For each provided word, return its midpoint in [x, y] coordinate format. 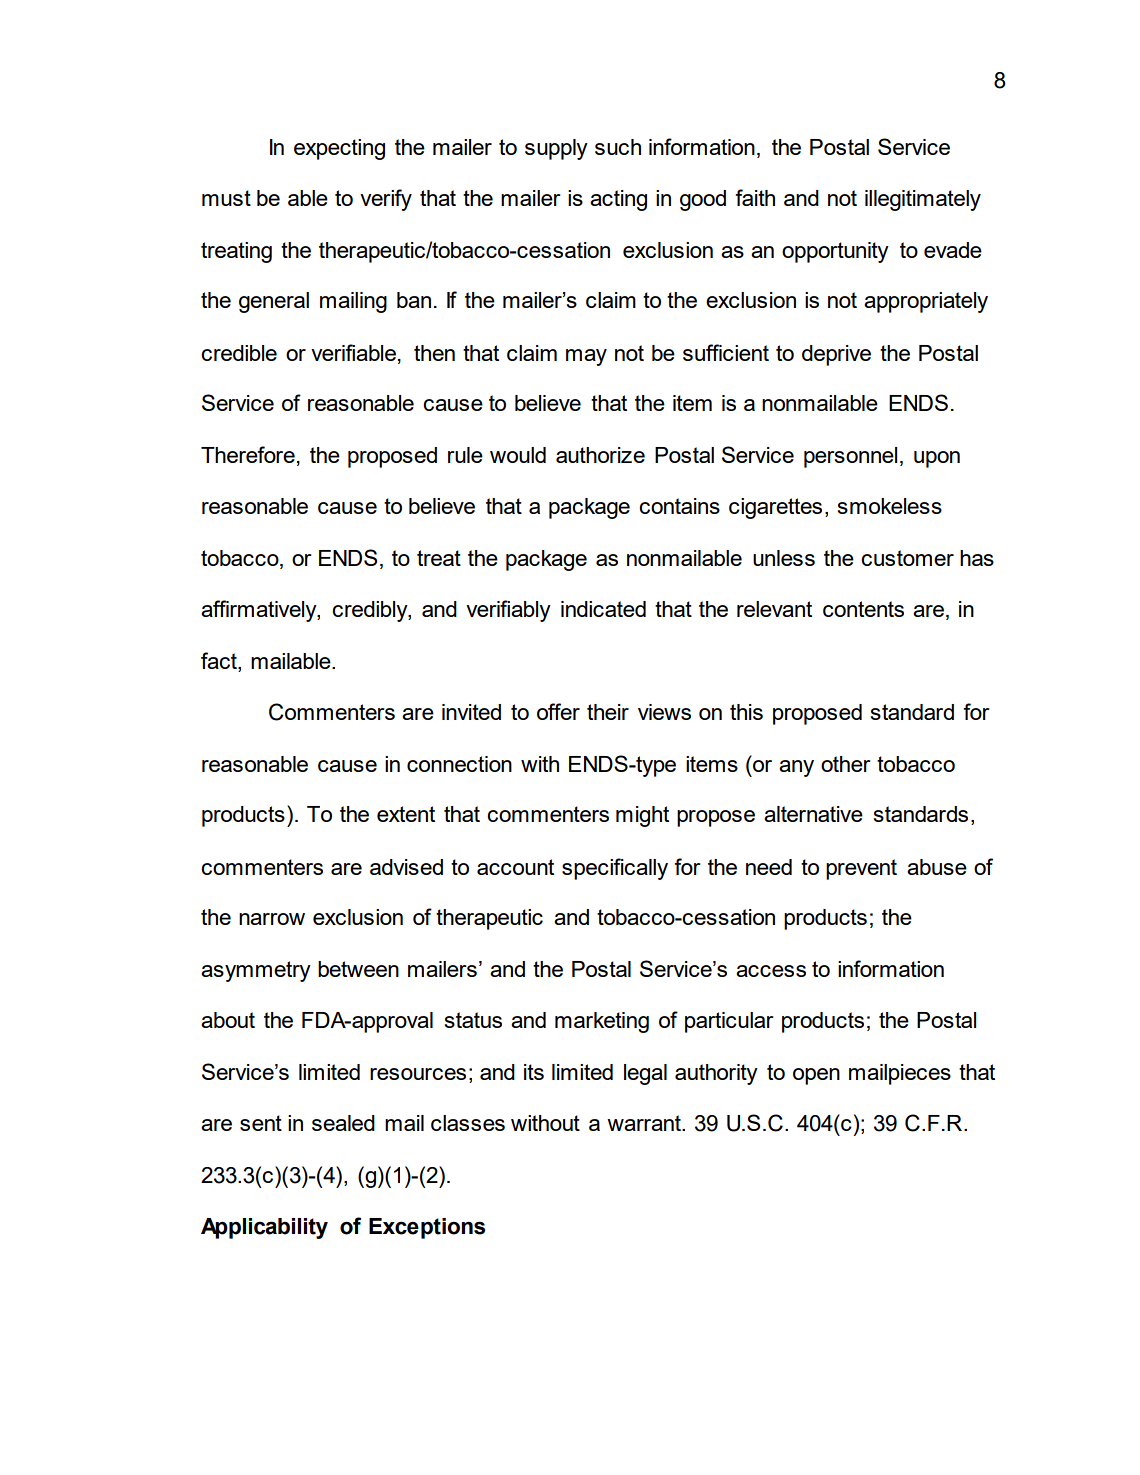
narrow [272, 919]
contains [679, 506]
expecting [339, 149]
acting [618, 200]
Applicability [264, 1228]
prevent [861, 869]
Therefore [248, 454]
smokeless [890, 506]
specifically [615, 869]
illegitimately [923, 200]
